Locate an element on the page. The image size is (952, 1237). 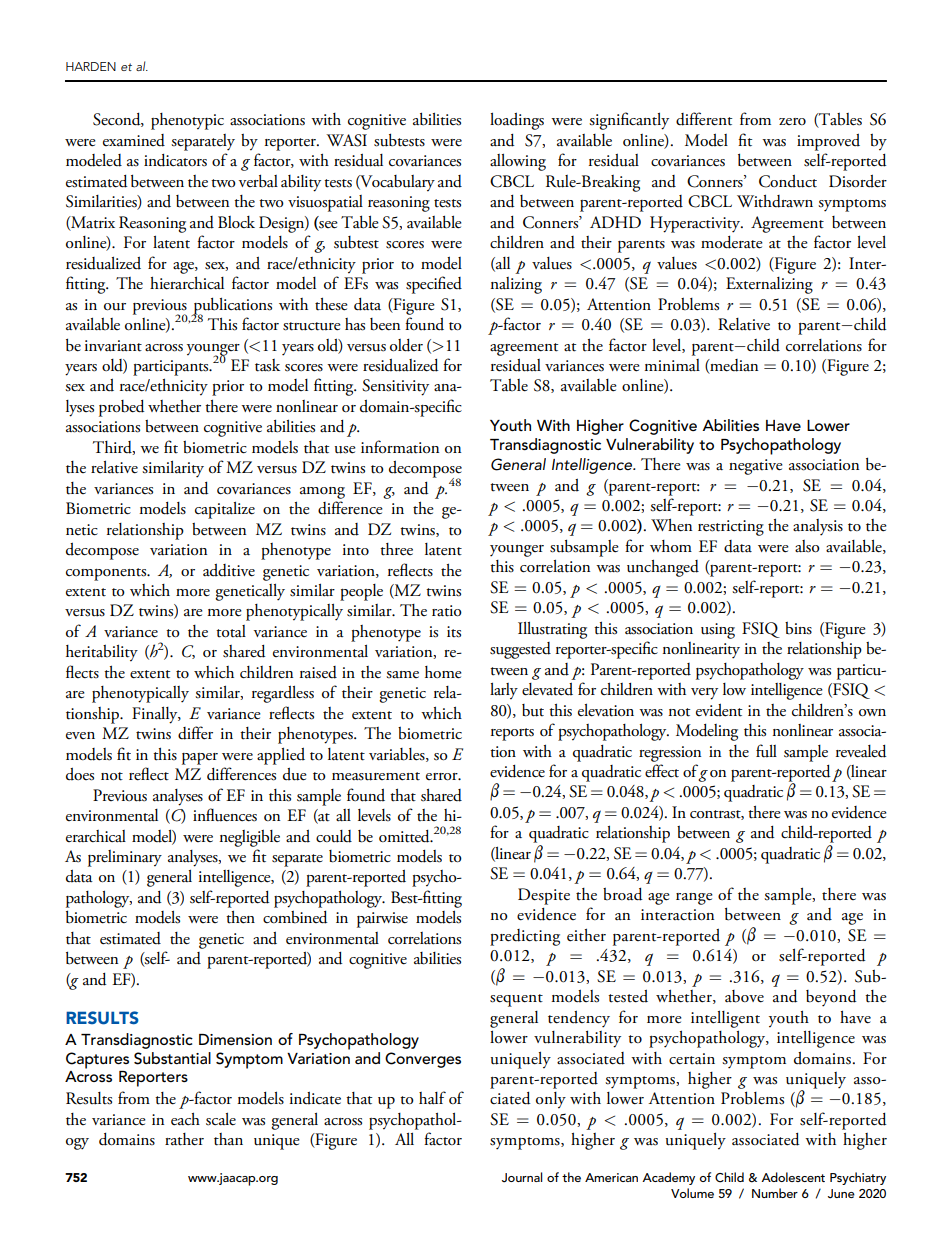
above is located at coordinates (744, 996).
